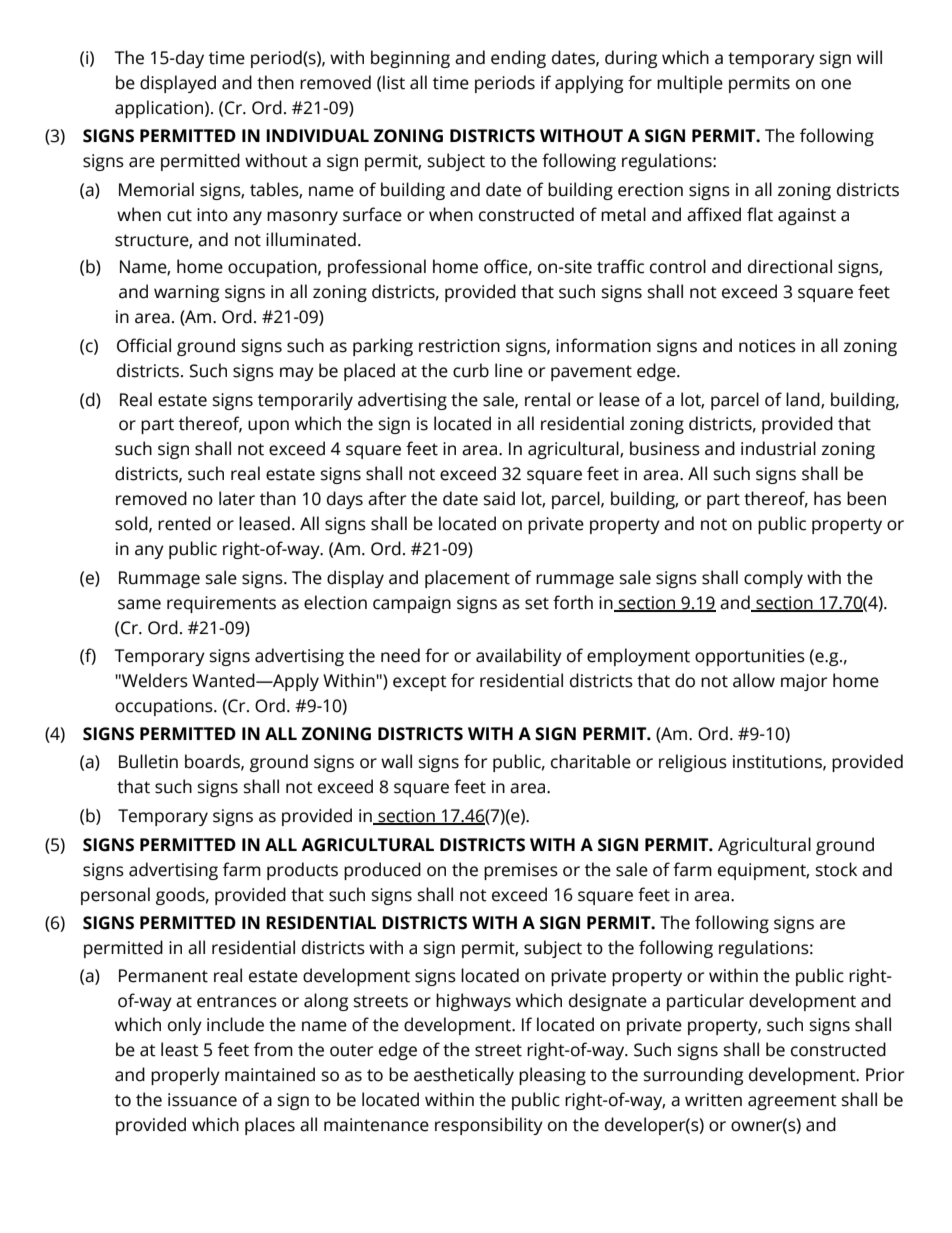 The width and height of the document is (952, 1233). Describe the element at coordinates (767, 346) in the document. I see `notices` at that location.
